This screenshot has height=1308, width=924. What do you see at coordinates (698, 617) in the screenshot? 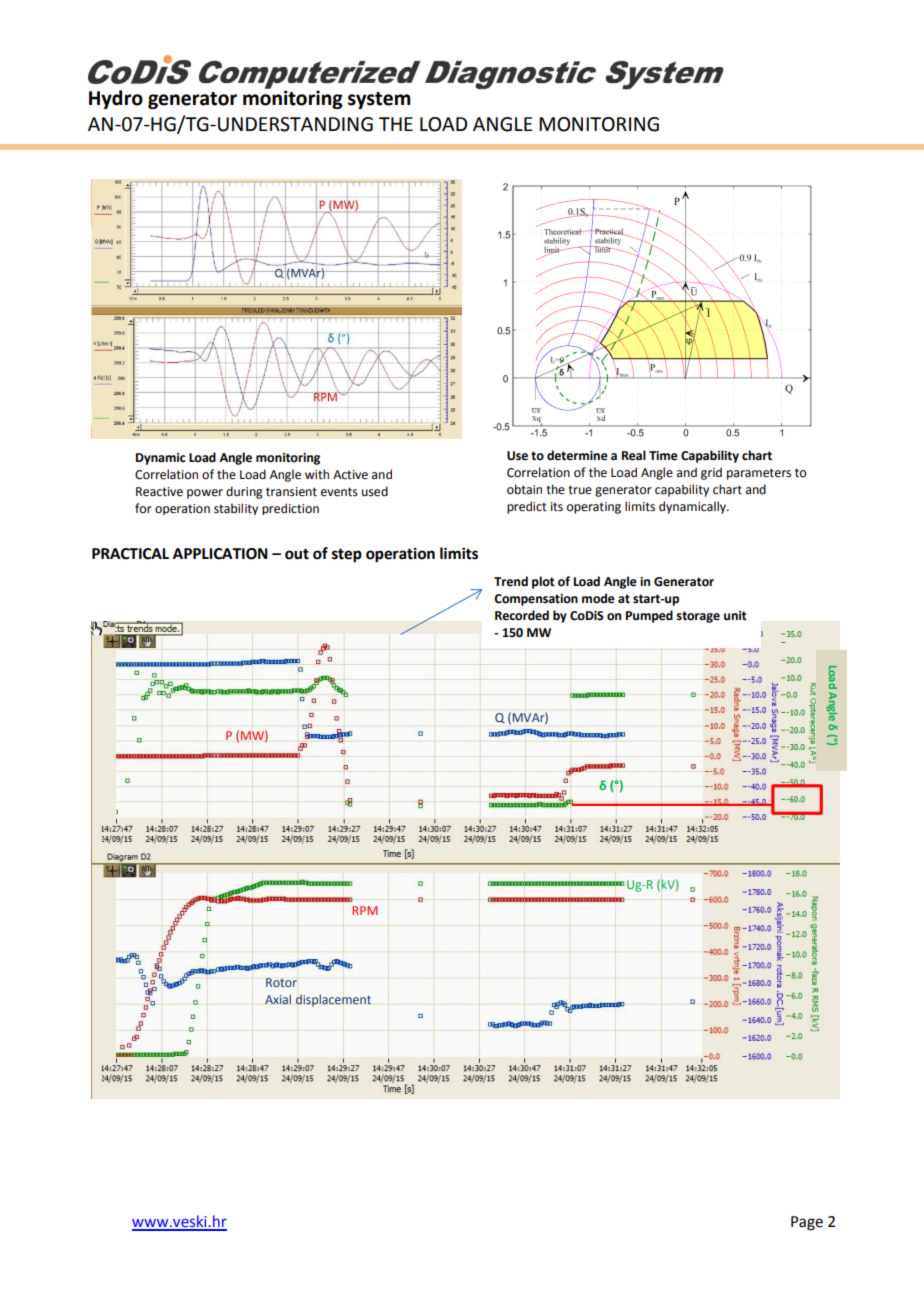
I see `storage` at bounding box center [698, 617].
